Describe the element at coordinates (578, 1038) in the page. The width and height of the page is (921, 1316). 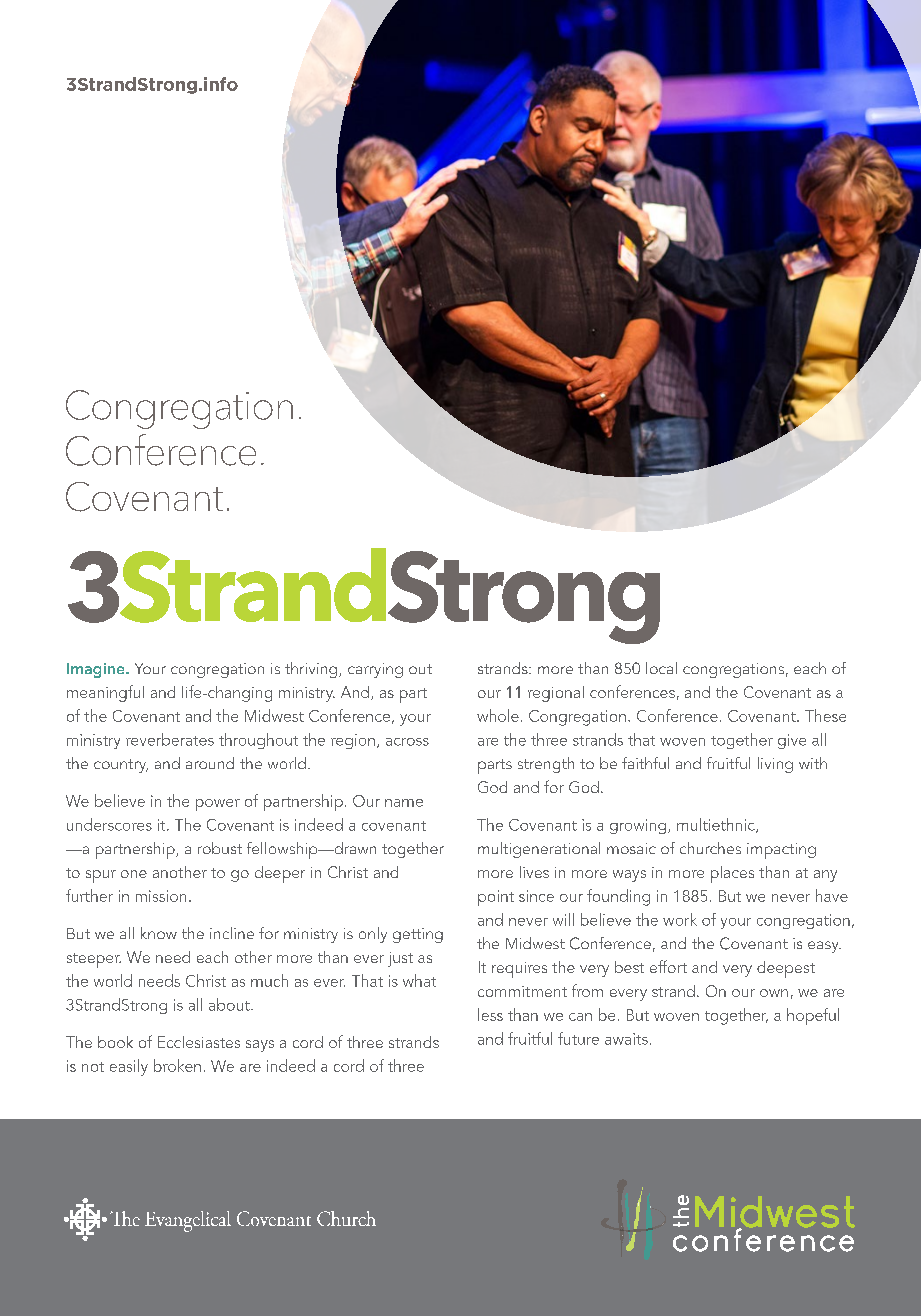
I see `future` at that location.
